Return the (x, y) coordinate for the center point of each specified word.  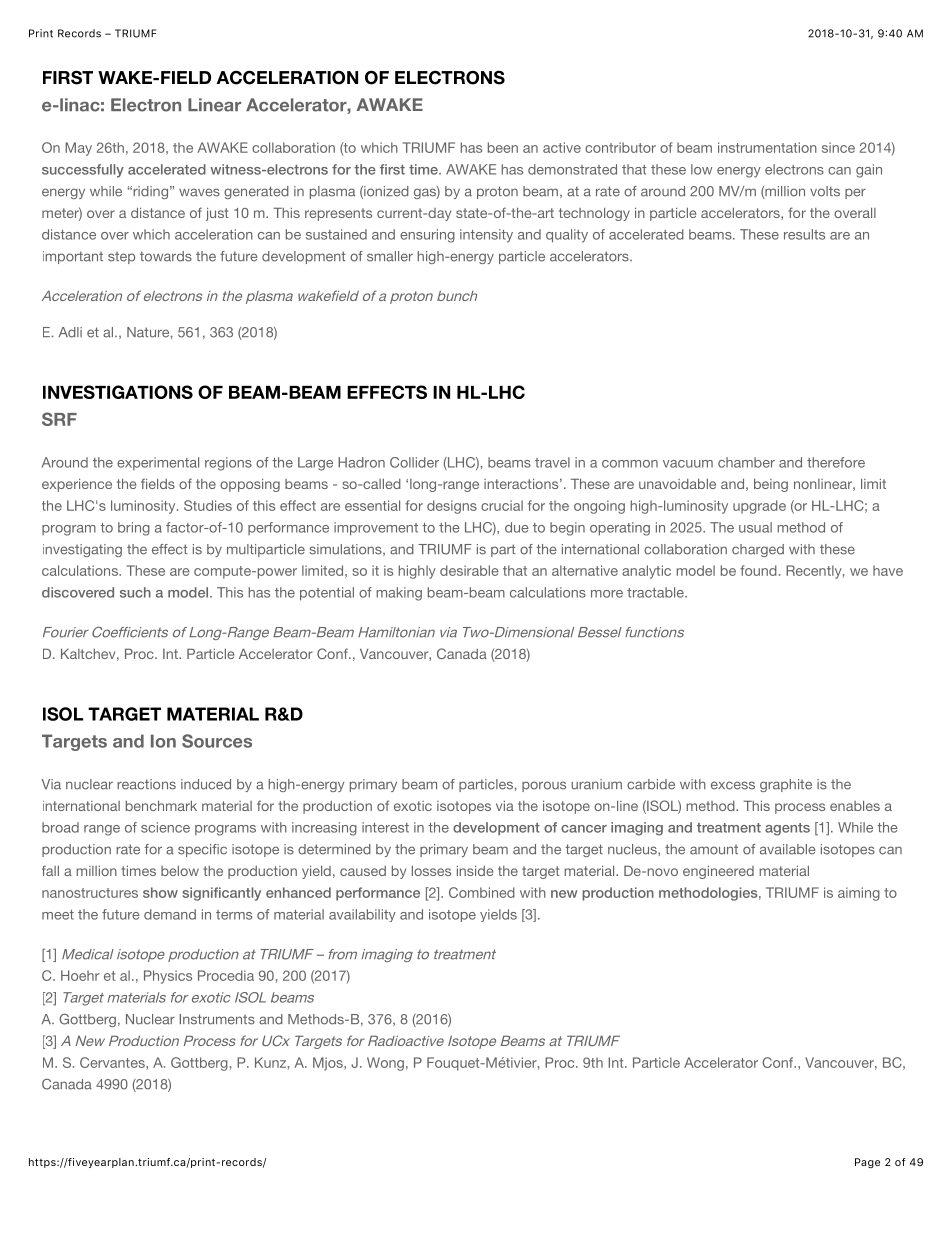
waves (199, 192)
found (758, 570)
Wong (385, 1064)
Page (867, 1163)
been (503, 147)
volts (825, 191)
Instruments (217, 1019)
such (135, 592)
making (399, 594)
